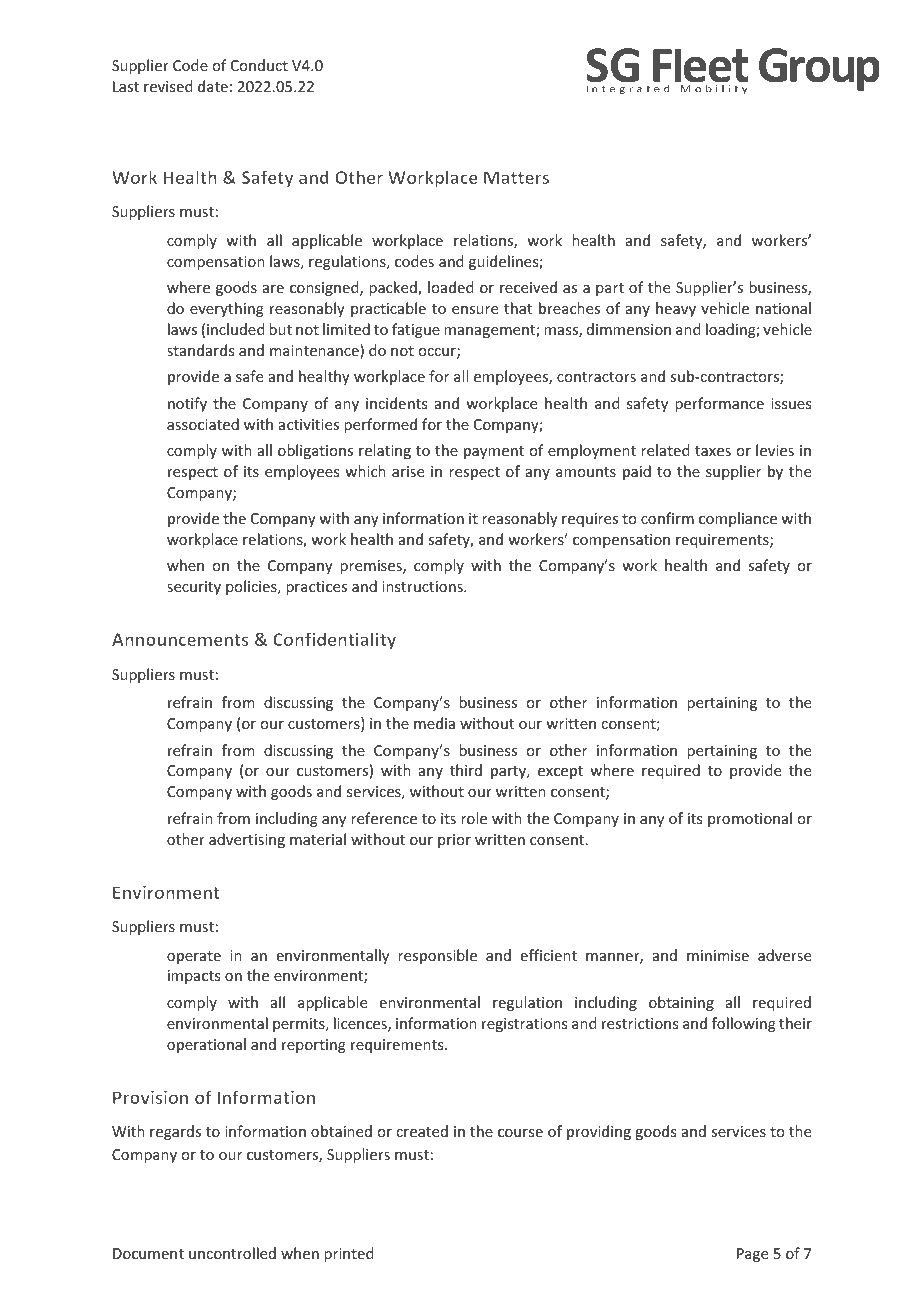 This document has width=924, height=1308. Describe the element at coordinates (676, 309) in the document. I see `heavy` at that location.
